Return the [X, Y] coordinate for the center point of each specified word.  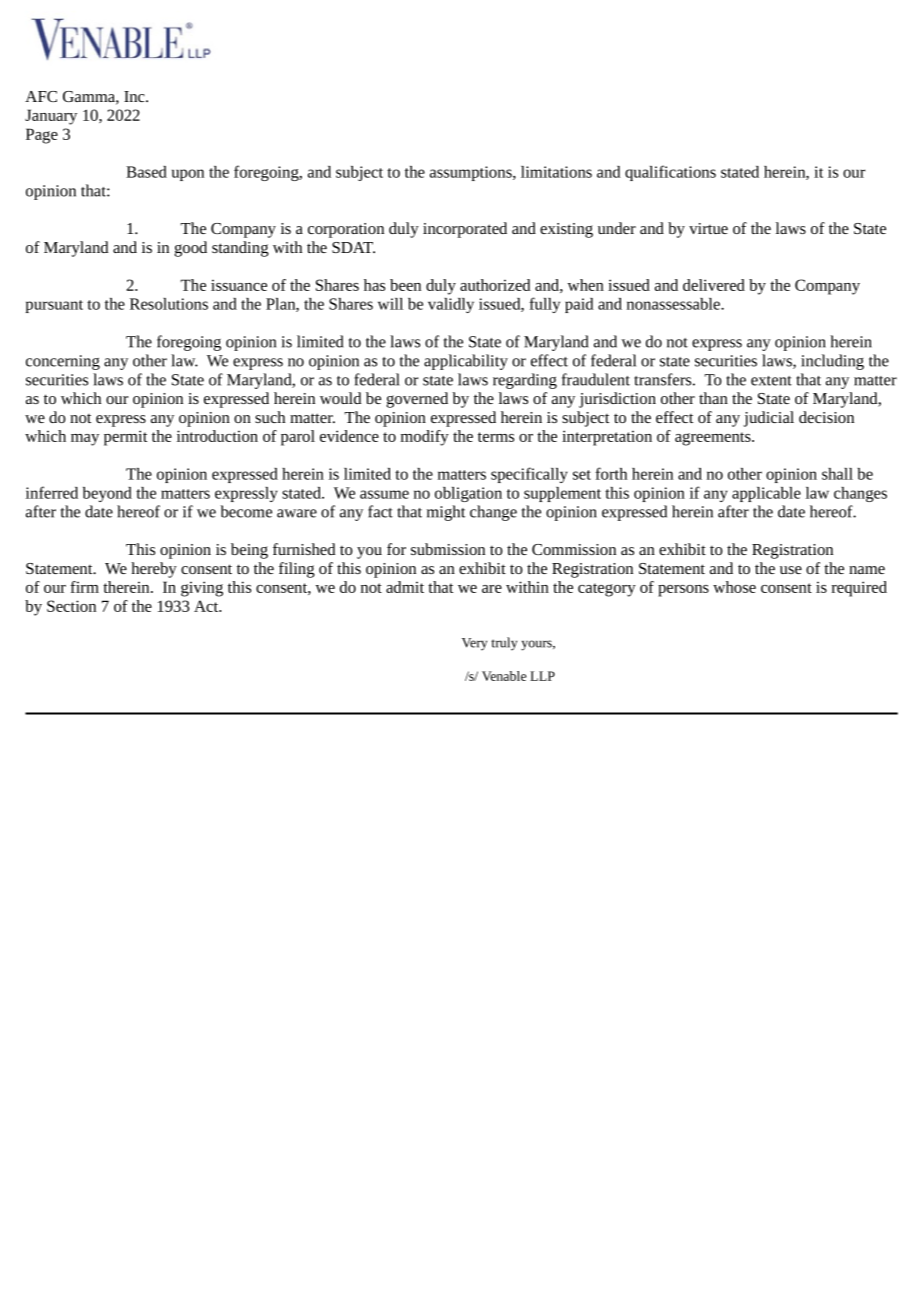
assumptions [472, 173]
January [51, 117]
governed [417, 400]
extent [771, 381]
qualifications [670, 173]
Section [71, 606]
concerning [63, 362]
